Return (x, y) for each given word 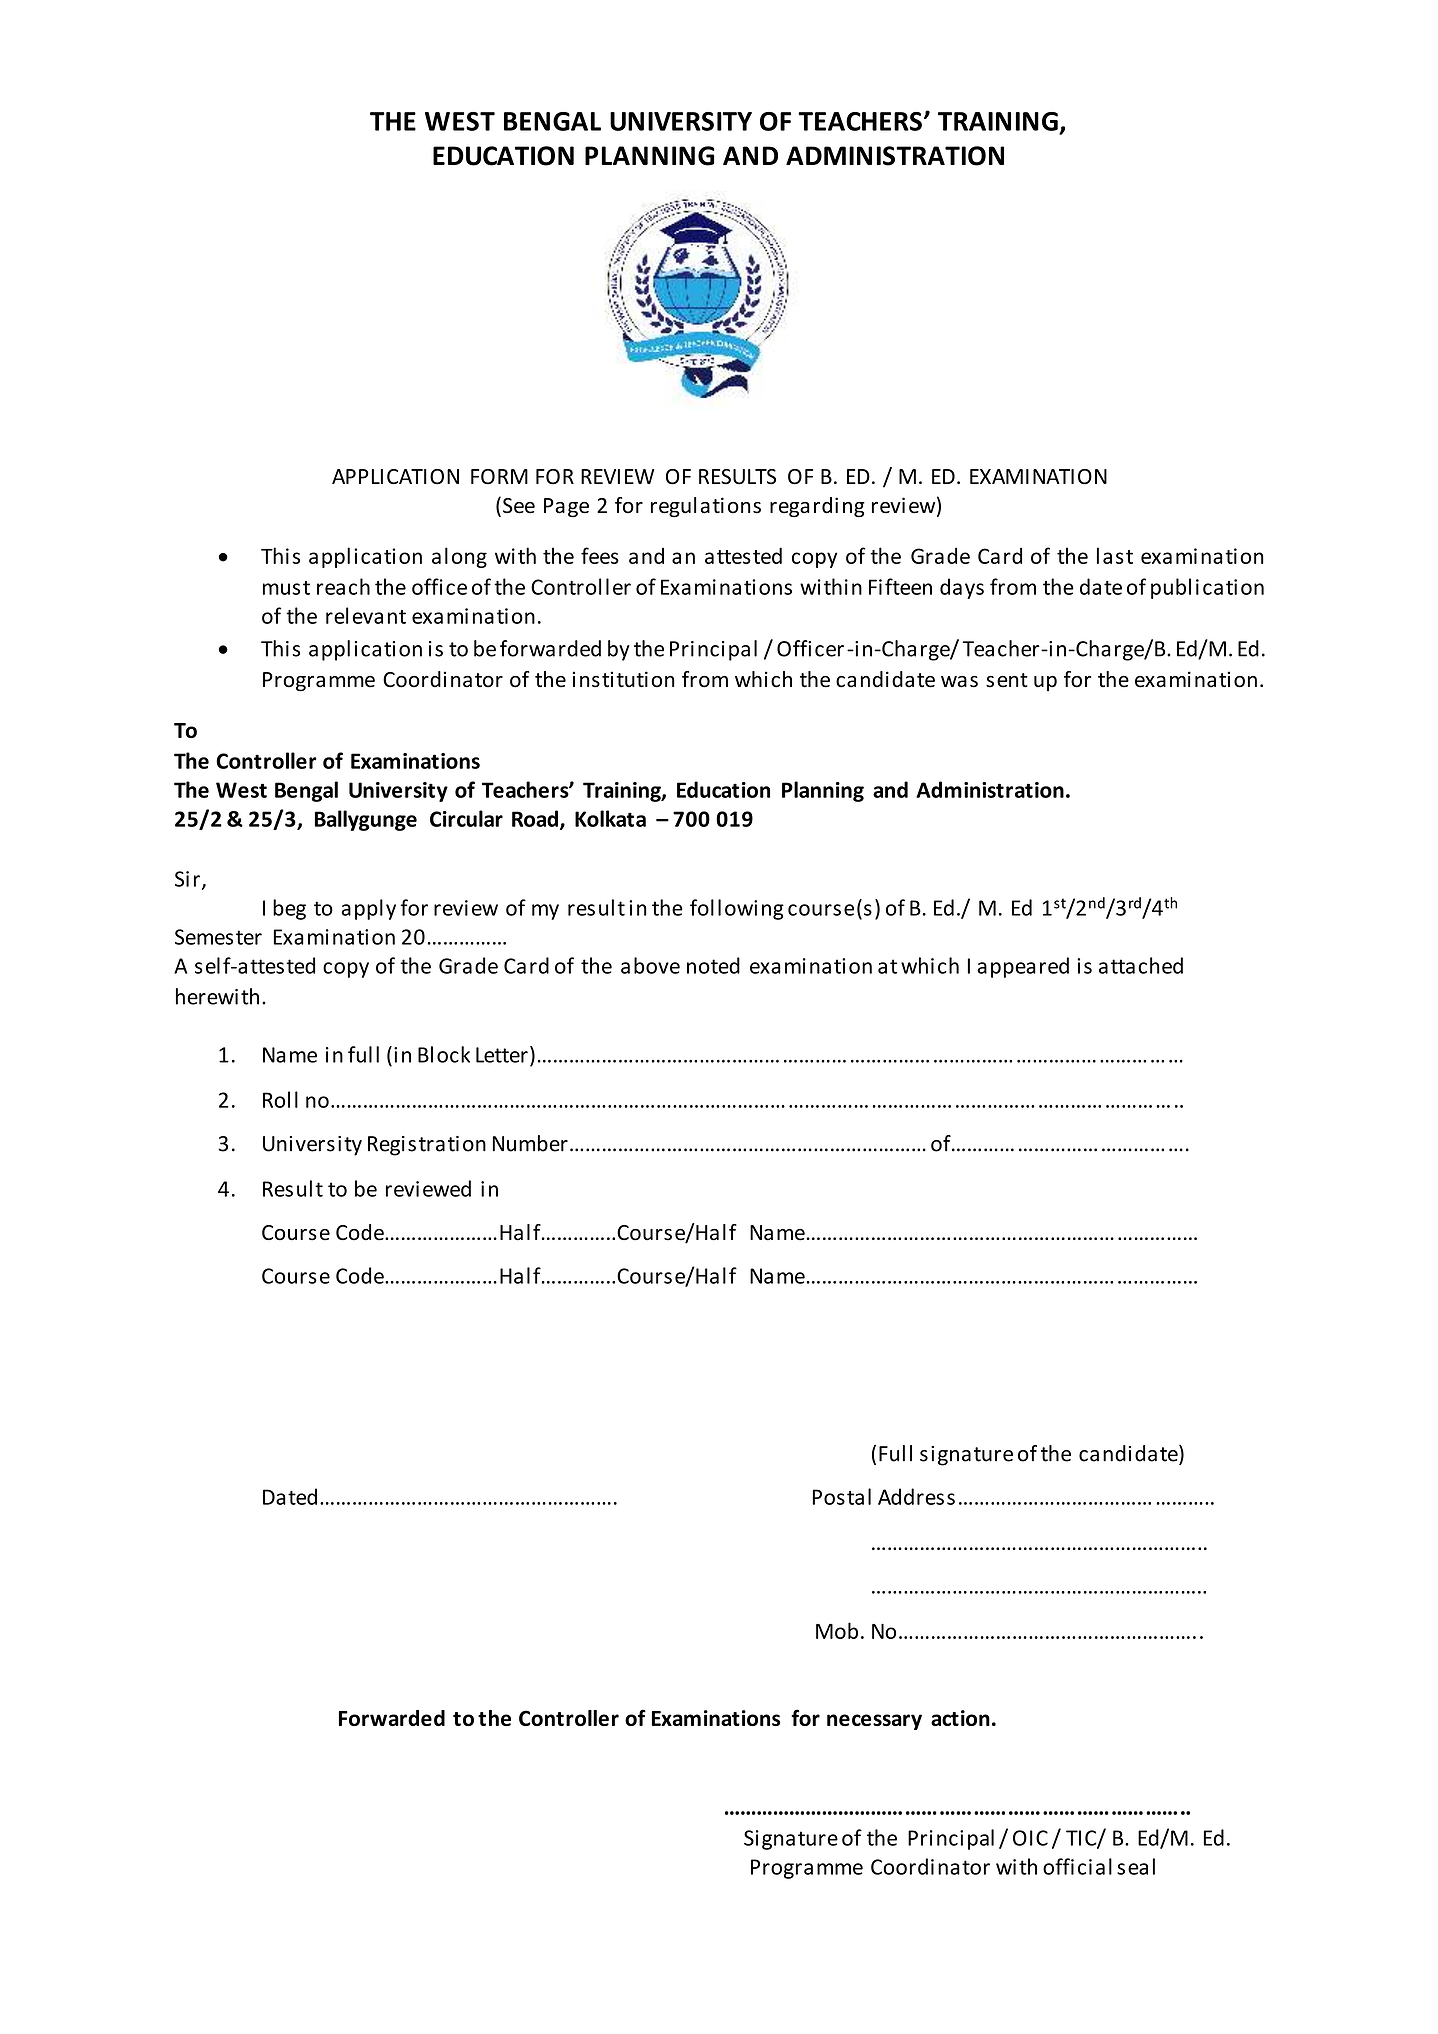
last (1115, 555)
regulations (706, 507)
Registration (427, 1146)
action (960, 1718)
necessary (874, 1722)
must (286, 588)
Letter (502, 1055)
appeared (1023, 967)
